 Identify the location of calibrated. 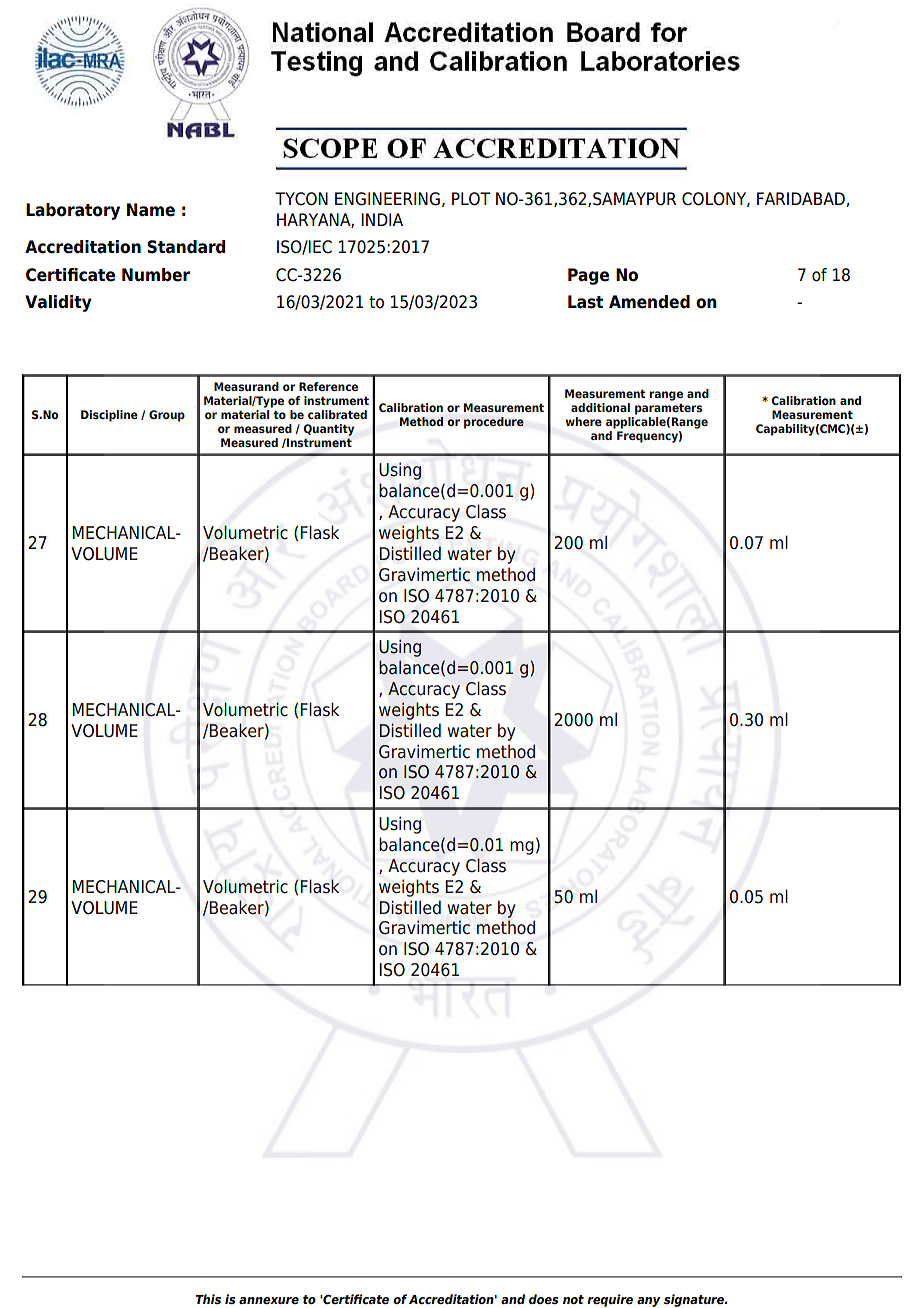
(337, 414).
